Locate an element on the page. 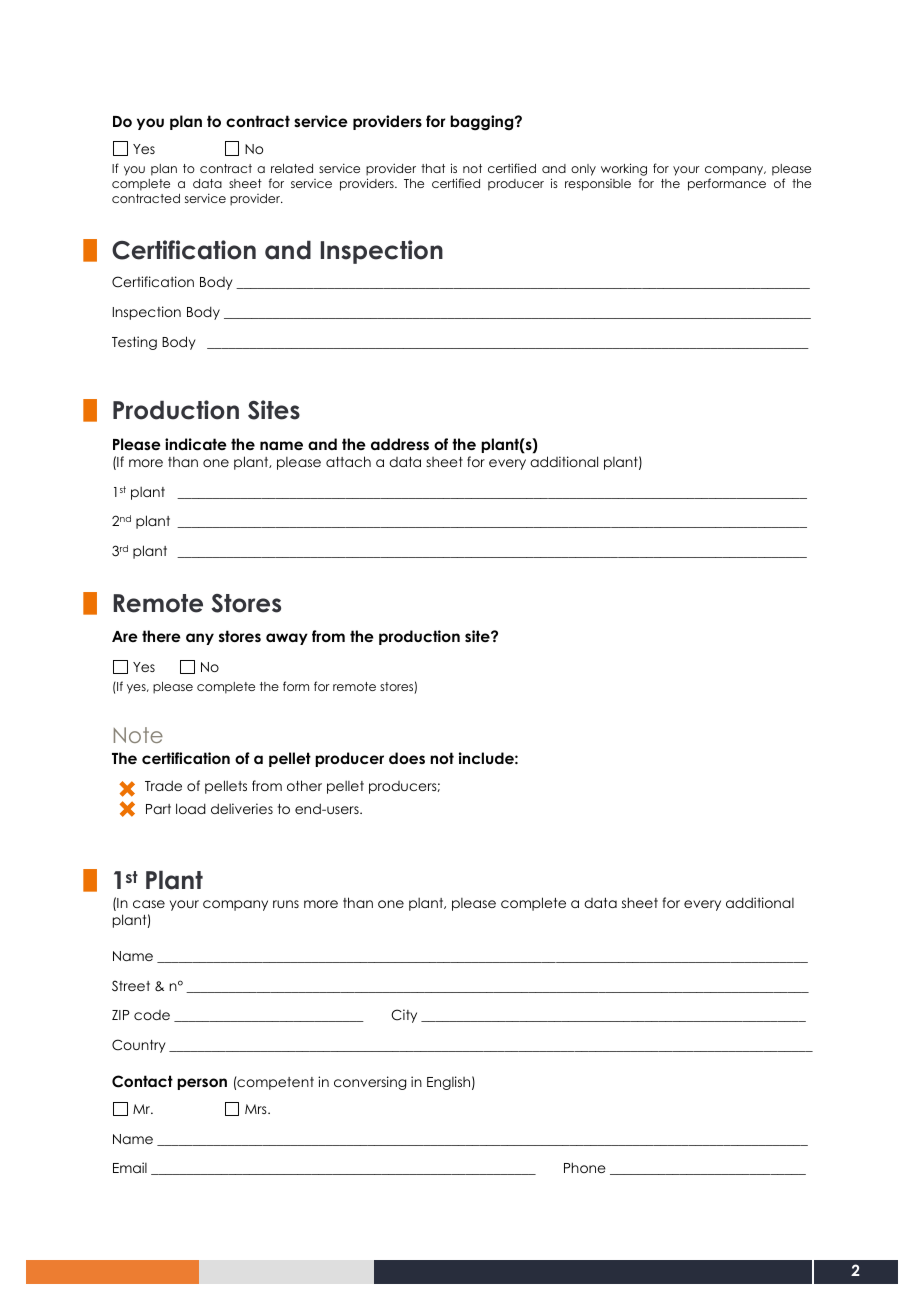  conversing is located at coordinates (370, 1083).
